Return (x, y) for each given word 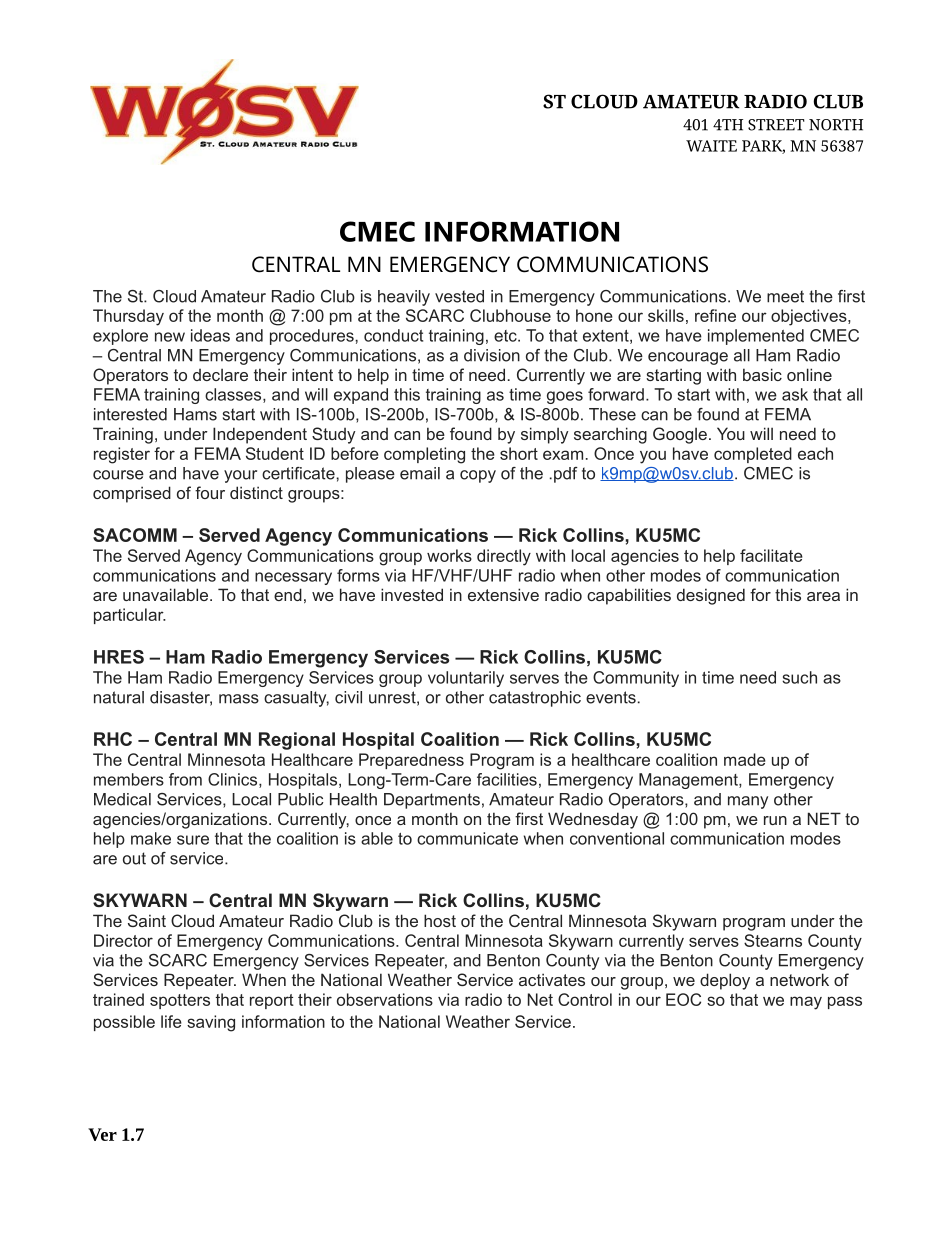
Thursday (128, 317)
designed (711, 596)
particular (130, 616)
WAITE (711, 146)
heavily (404, 298)
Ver (102, 1134)
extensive (503, 594)
